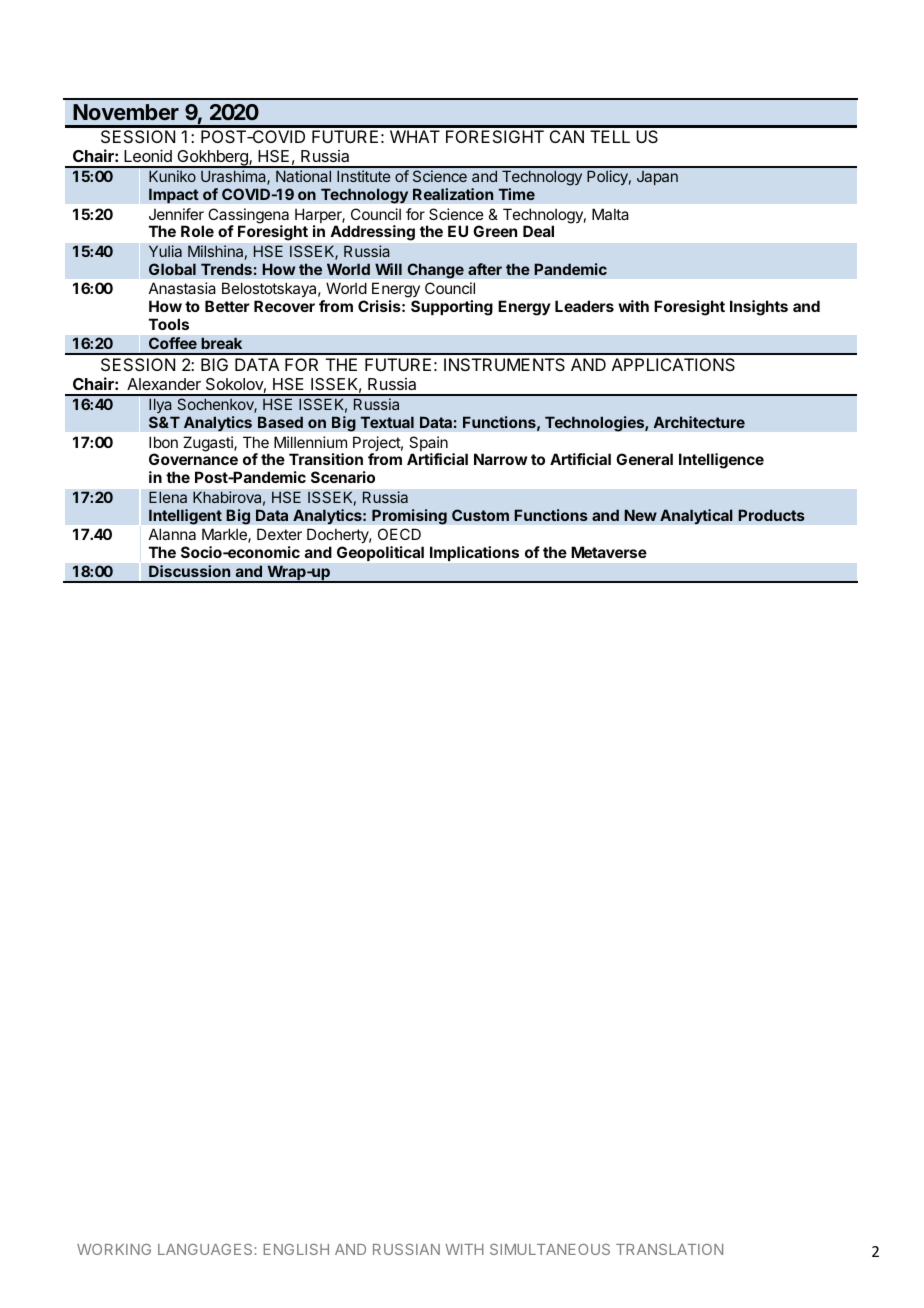 This screenshot has width=924, height=1308. What do you see at coordinates (657, 178) in the screenshot?
I see `Japan` at bounding box center [657, 178].
